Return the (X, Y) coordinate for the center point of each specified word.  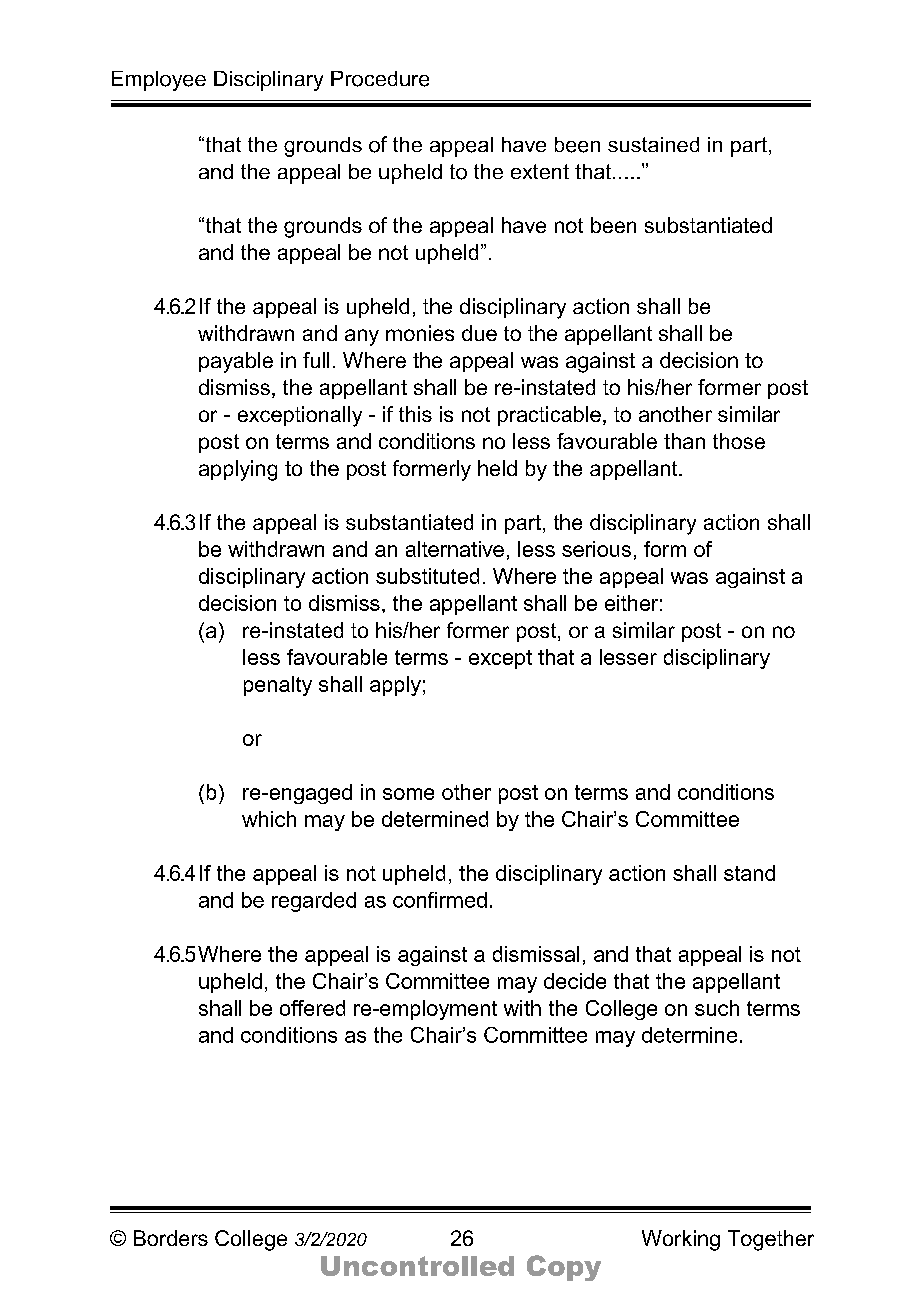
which (269, 819)
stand (749, 873)
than (684, 441)
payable (236, 362)
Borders (171, 1238)
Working (681, 1240)
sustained (653, 144)
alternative (455, 549)
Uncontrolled (417, 1266)
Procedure (380, 79)
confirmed (440, 900)
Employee (159, 81)
